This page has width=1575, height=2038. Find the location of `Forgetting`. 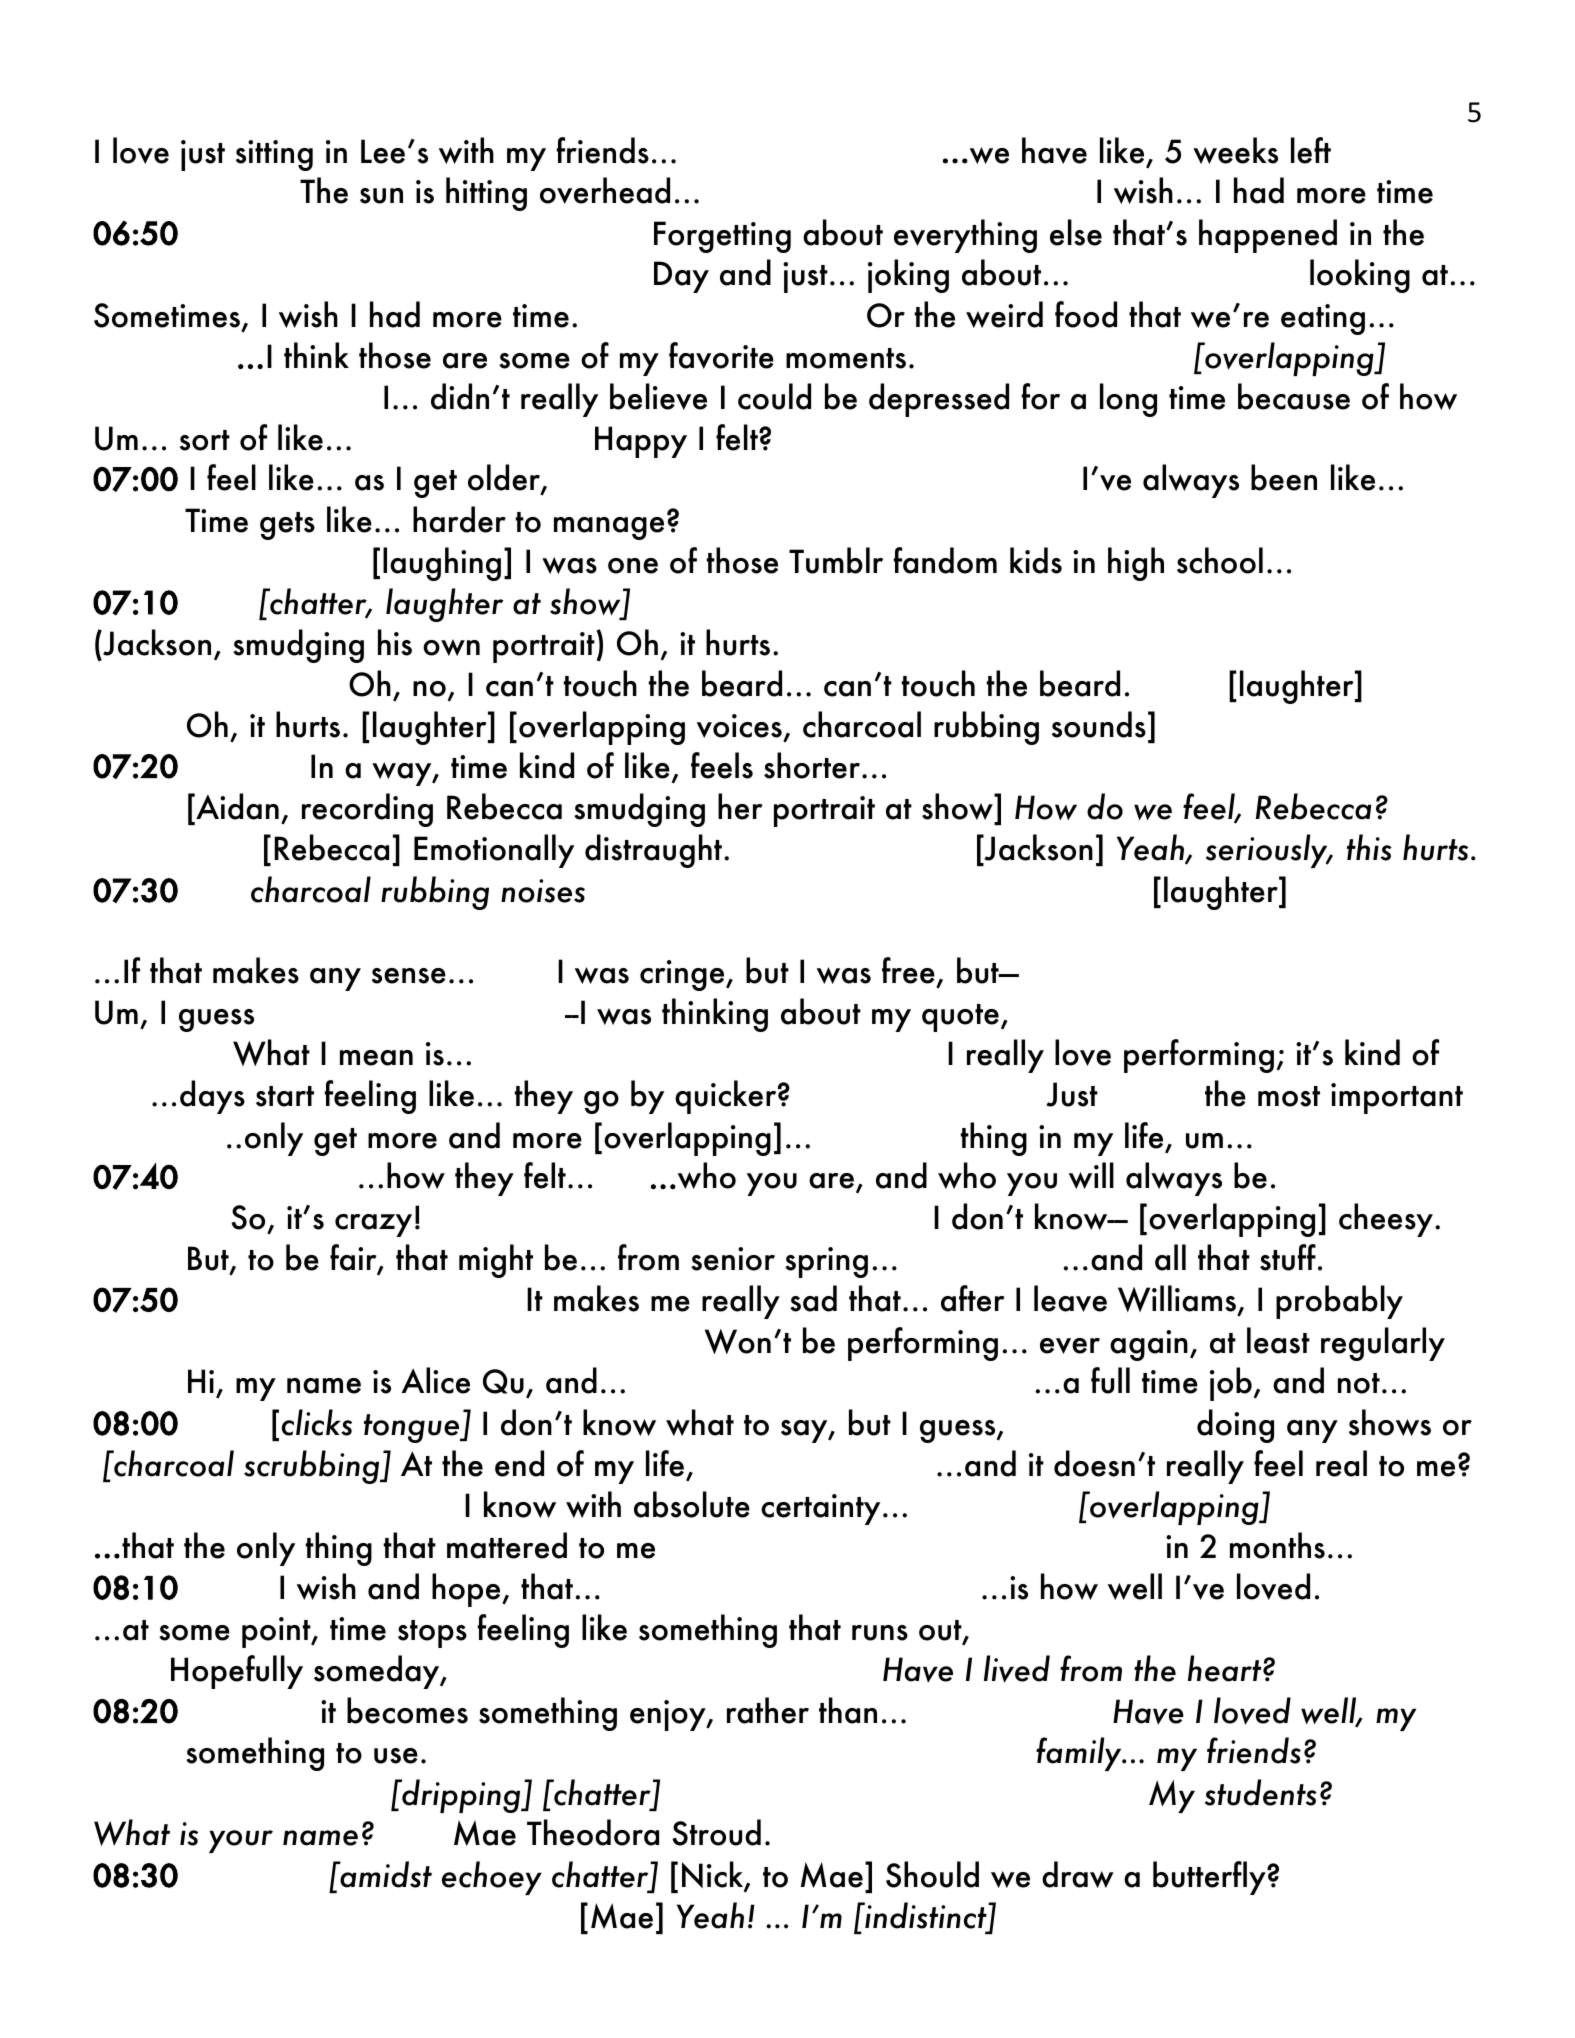

Forgetting is located at coordinates (722, 237).
